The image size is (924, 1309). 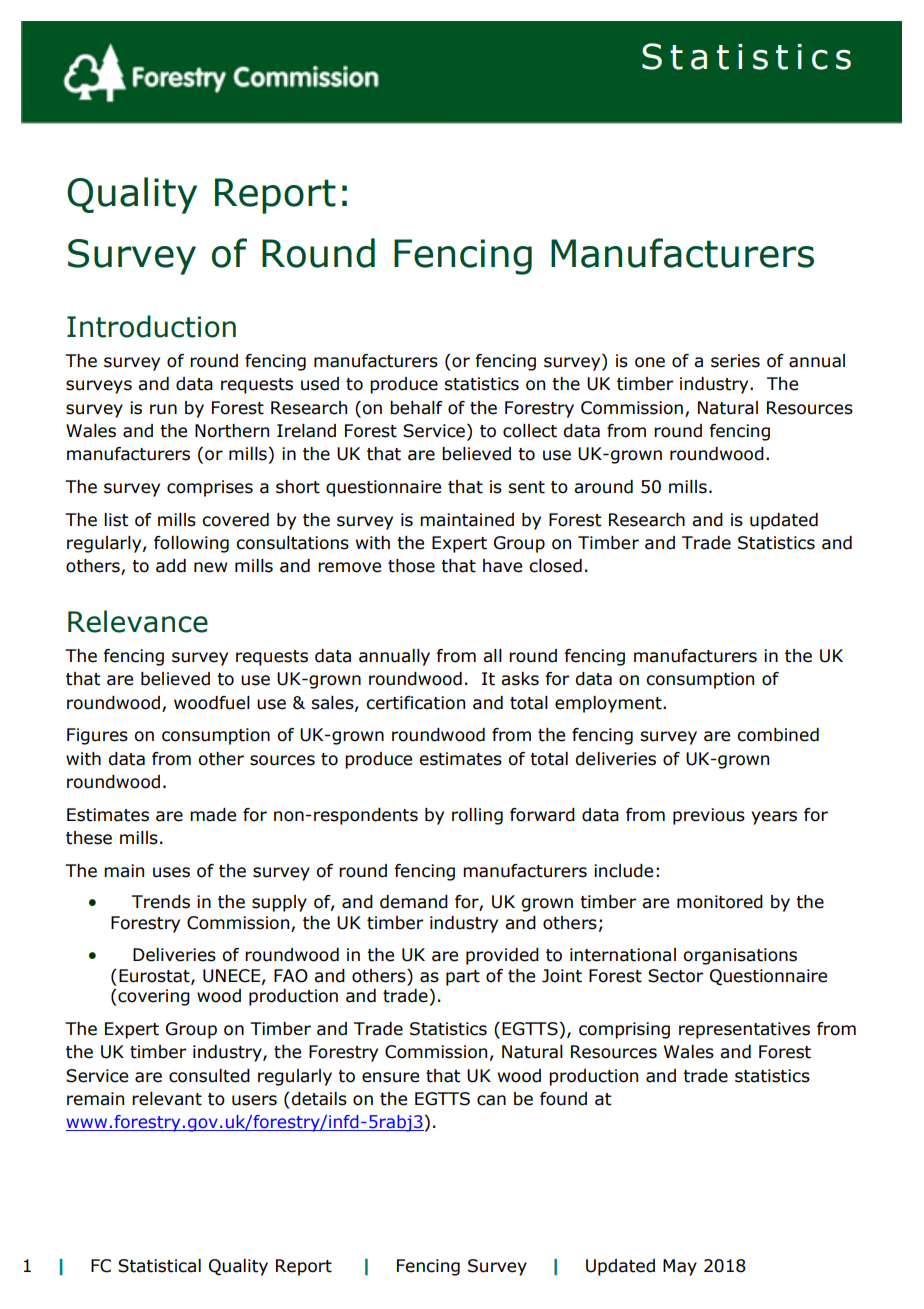 What do you see at coordinates (159, 1266) in the document?
I see `Statistical` at bounding box center [159, 1266].
